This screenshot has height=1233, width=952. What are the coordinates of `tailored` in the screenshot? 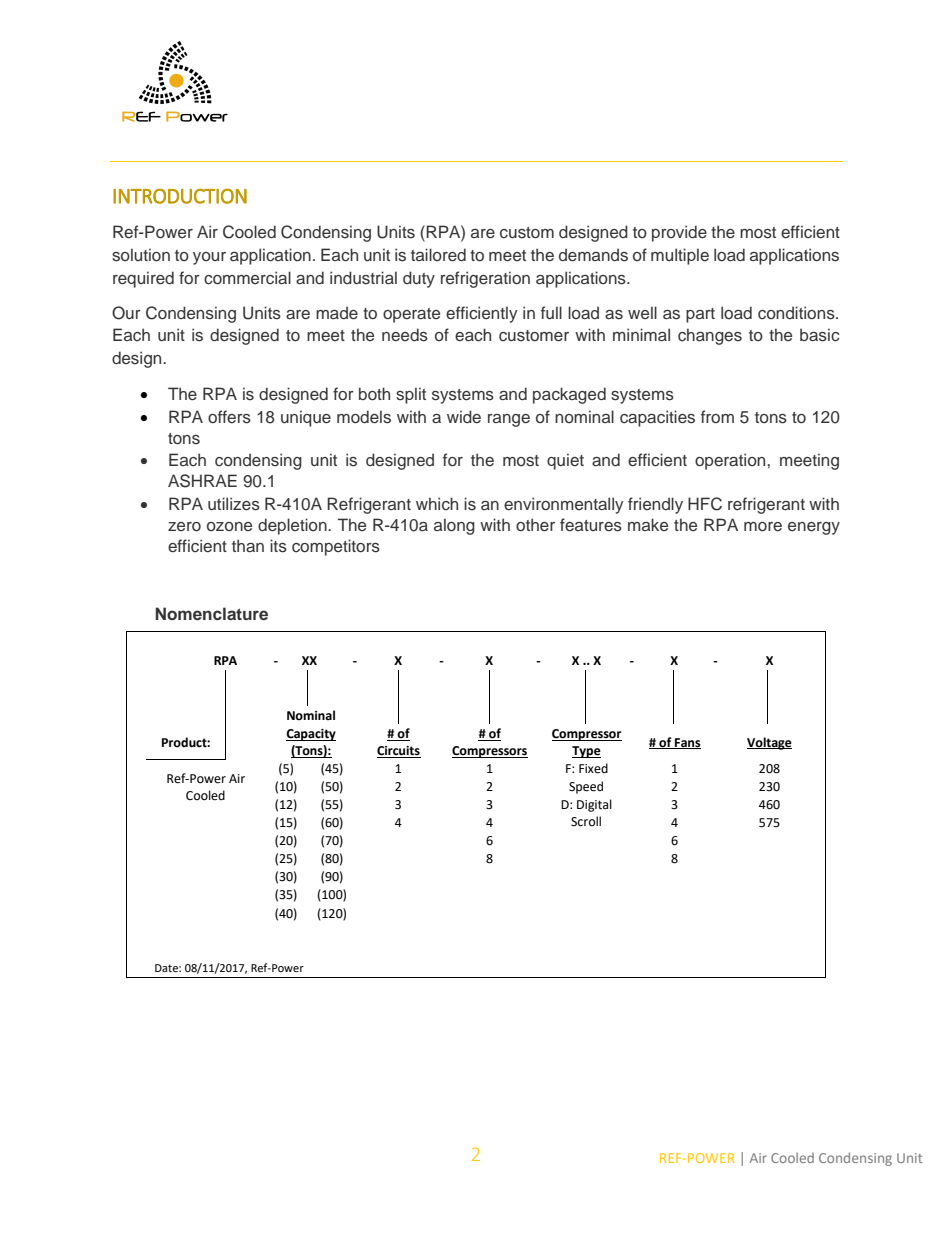 It's located at (438, 255).
